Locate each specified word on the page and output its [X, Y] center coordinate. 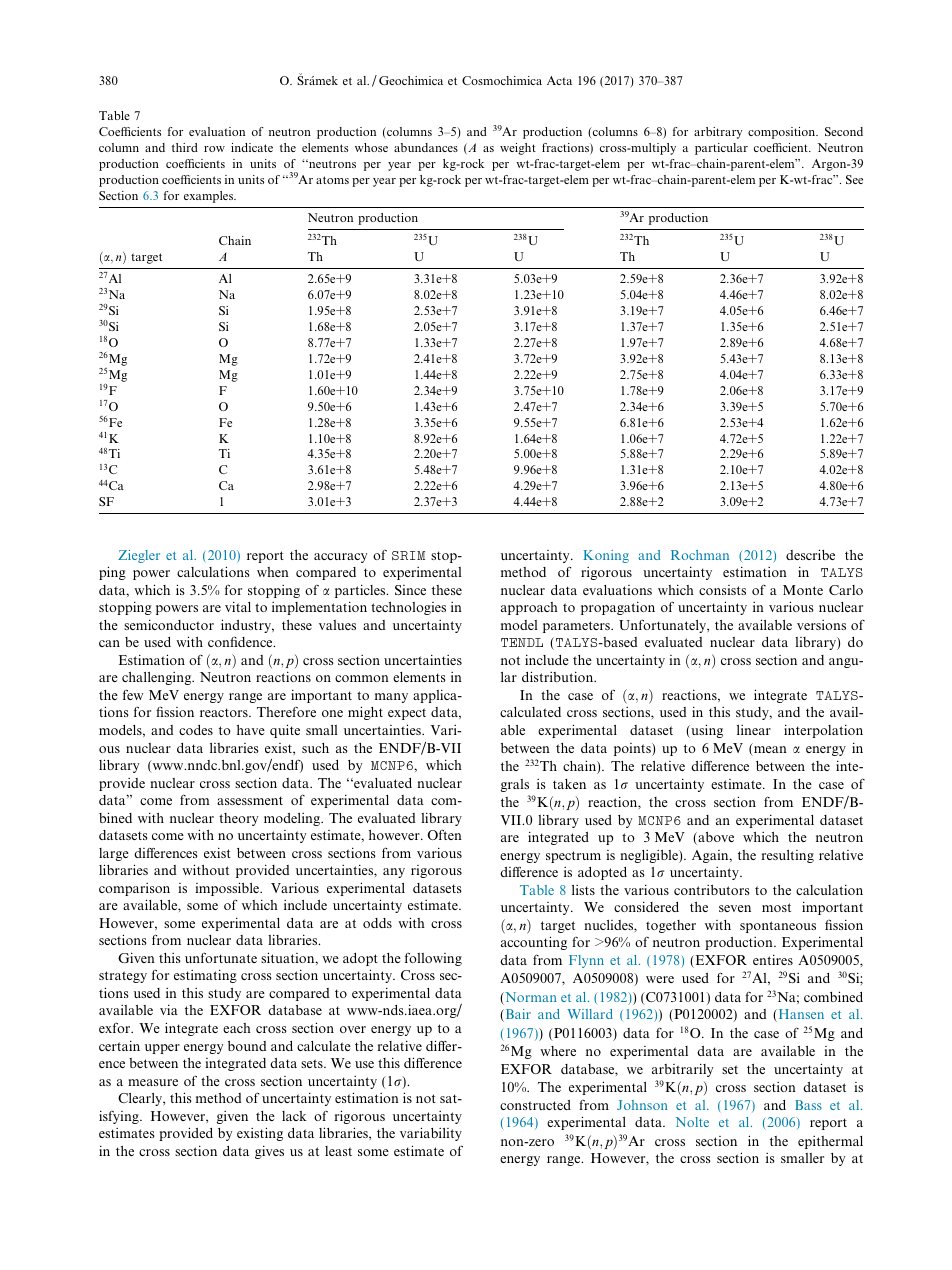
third [185, 147]
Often [445, 834]
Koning [606, 556]
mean [769, 751]
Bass [808, 1105]
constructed [535, 1105]
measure [153, 1082]
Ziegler [139, 556]
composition [783, 133]
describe [810, 554]
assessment [250, 800]
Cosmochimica [502, 80]
